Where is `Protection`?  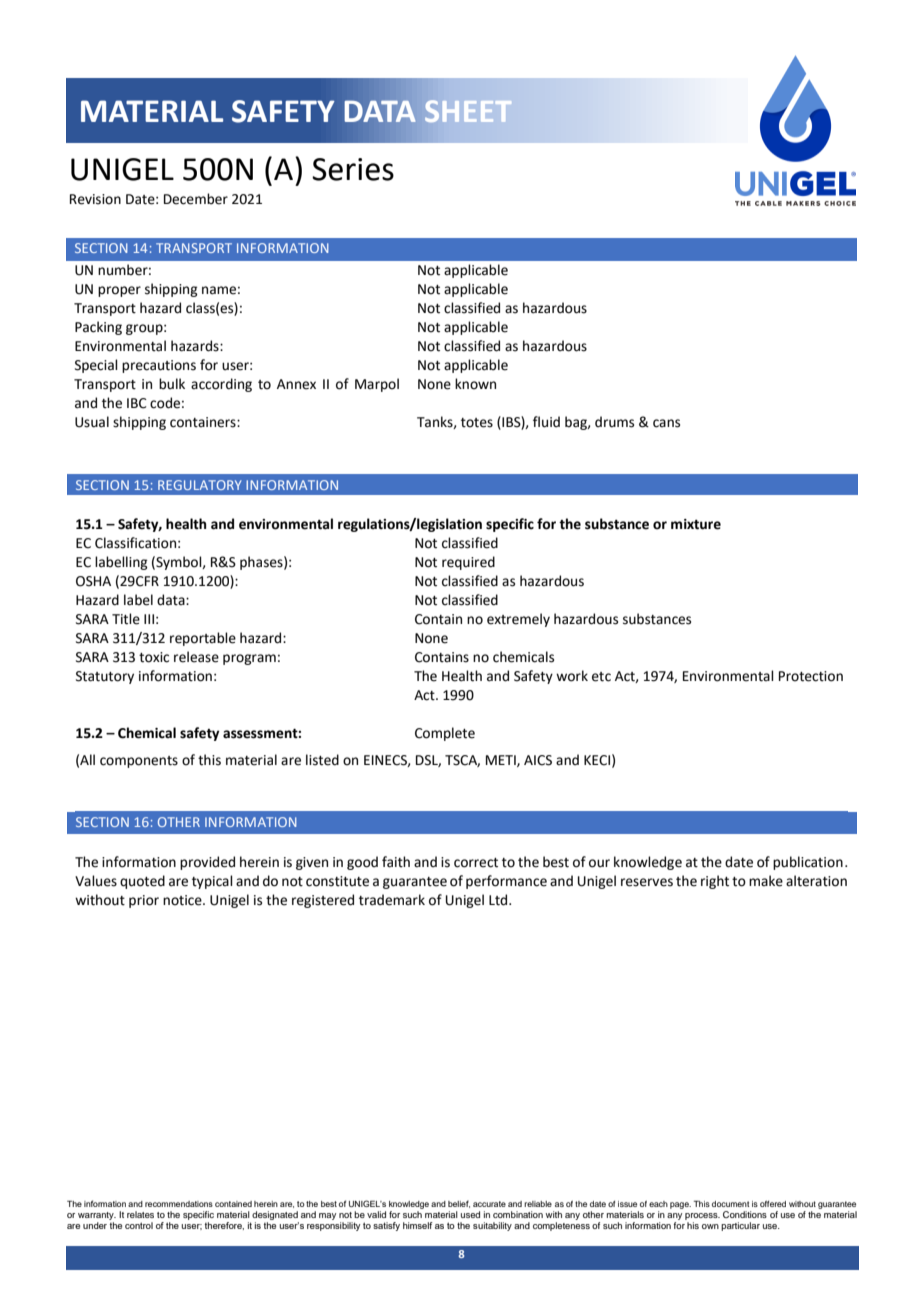
Protection is located at coordinates (811, 676).
